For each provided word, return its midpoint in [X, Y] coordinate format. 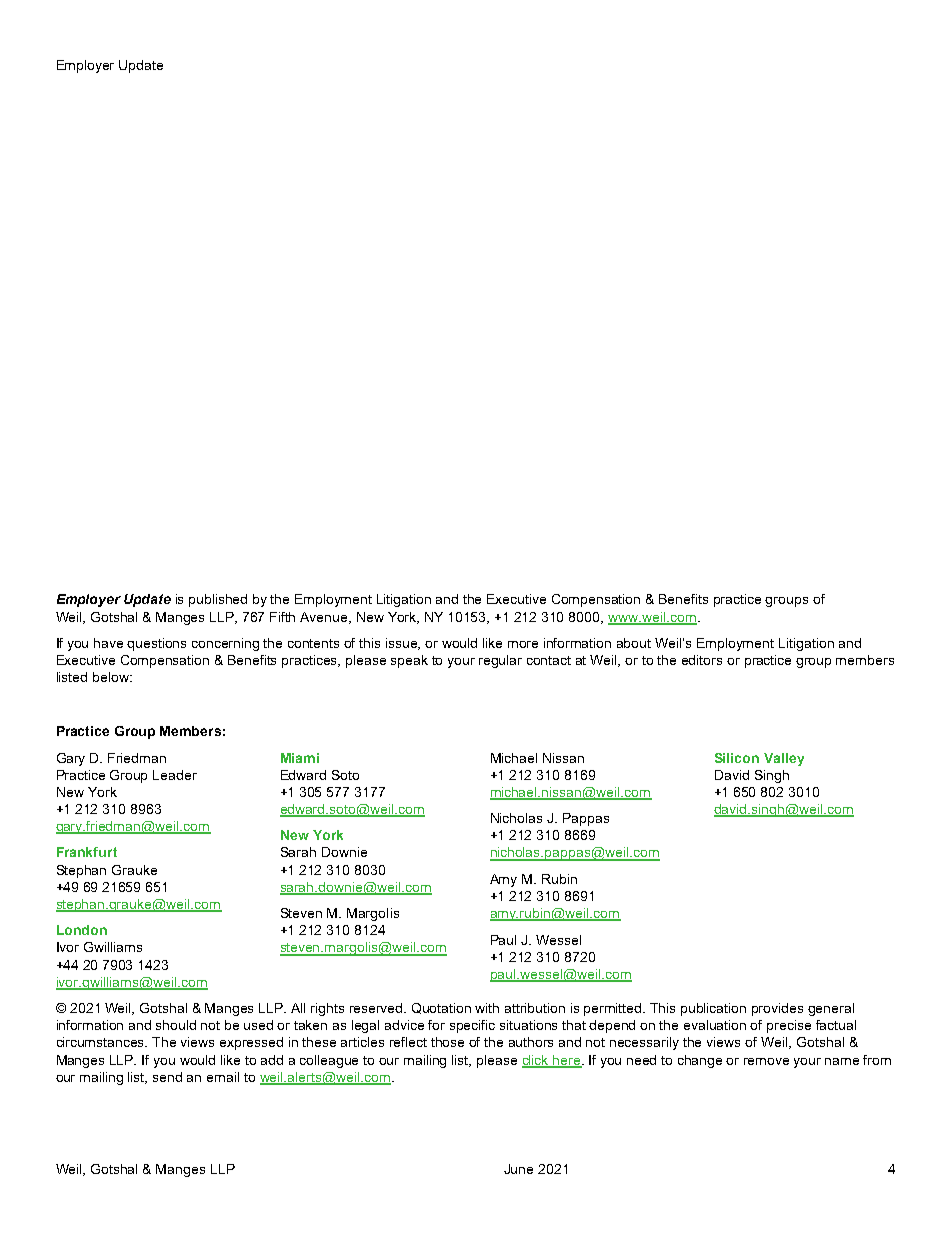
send [167, 1077]
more [523, 644]
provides [777, 1009]
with [487, 1008]
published [218, 600]
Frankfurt [87, 852]
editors [702, 660]
